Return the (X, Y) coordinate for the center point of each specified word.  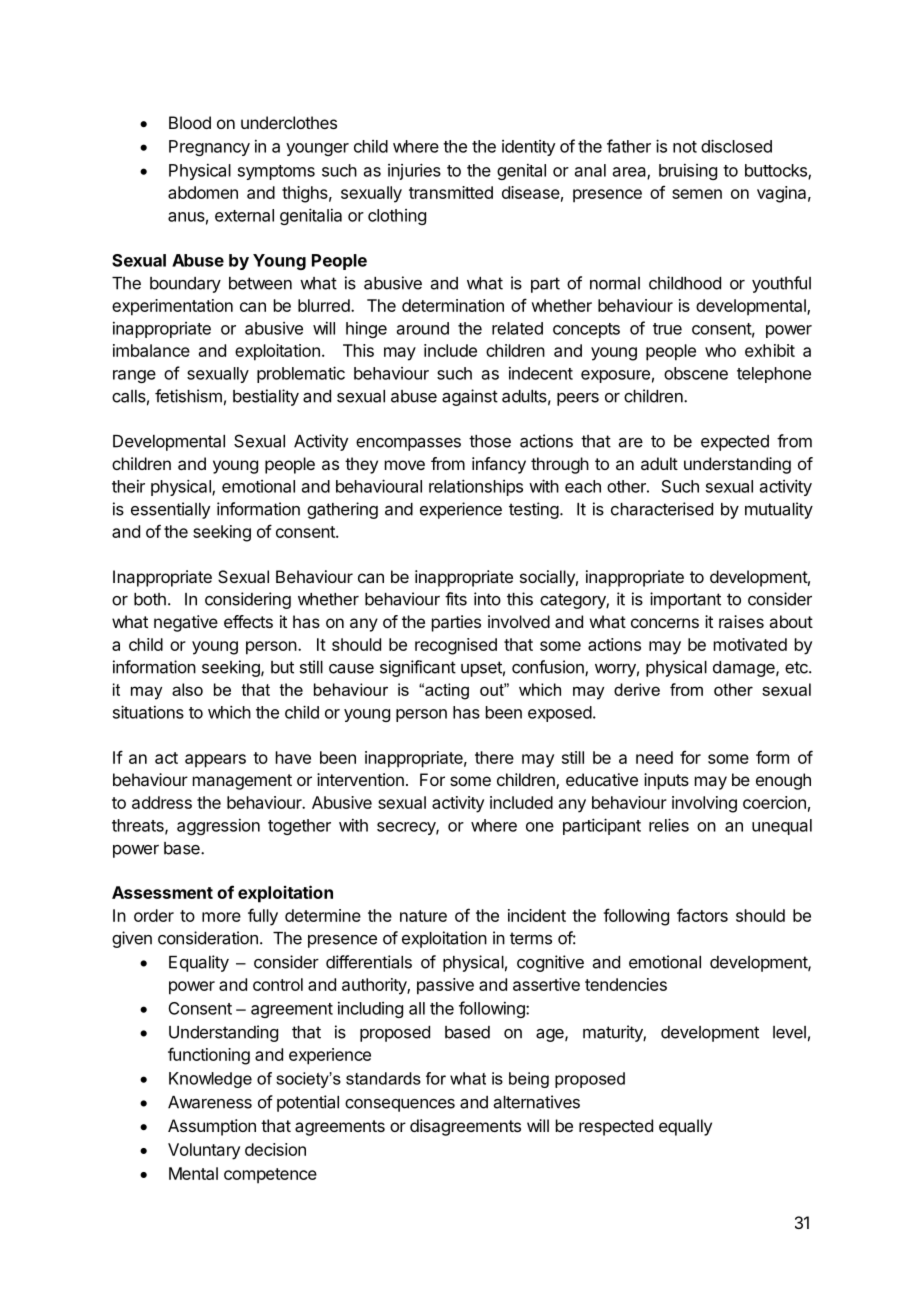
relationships (476, 487)
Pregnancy (209, 148)
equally (685, 1127)
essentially (170, 510)
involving (704, 804)
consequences (400, 1105)
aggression (218, 827)
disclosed (736, 146)
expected (735, 443)
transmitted (451, 192)
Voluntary (204, 1151)
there (494, 757)
